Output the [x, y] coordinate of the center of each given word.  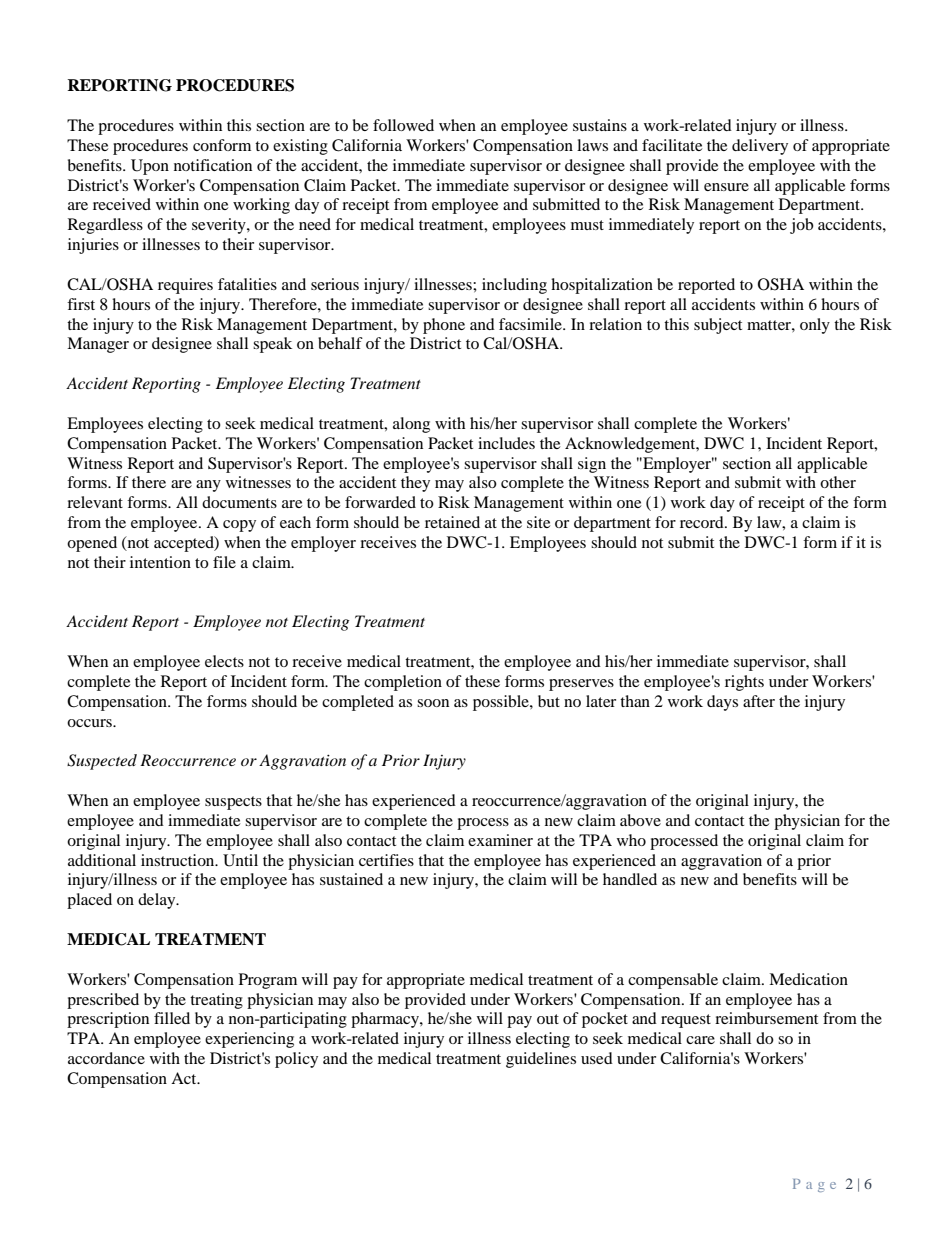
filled [172, 1018]
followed [403, 125]
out [548, 1019]
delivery [760, 147]
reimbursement [766, 1018]
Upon [150, 167]
